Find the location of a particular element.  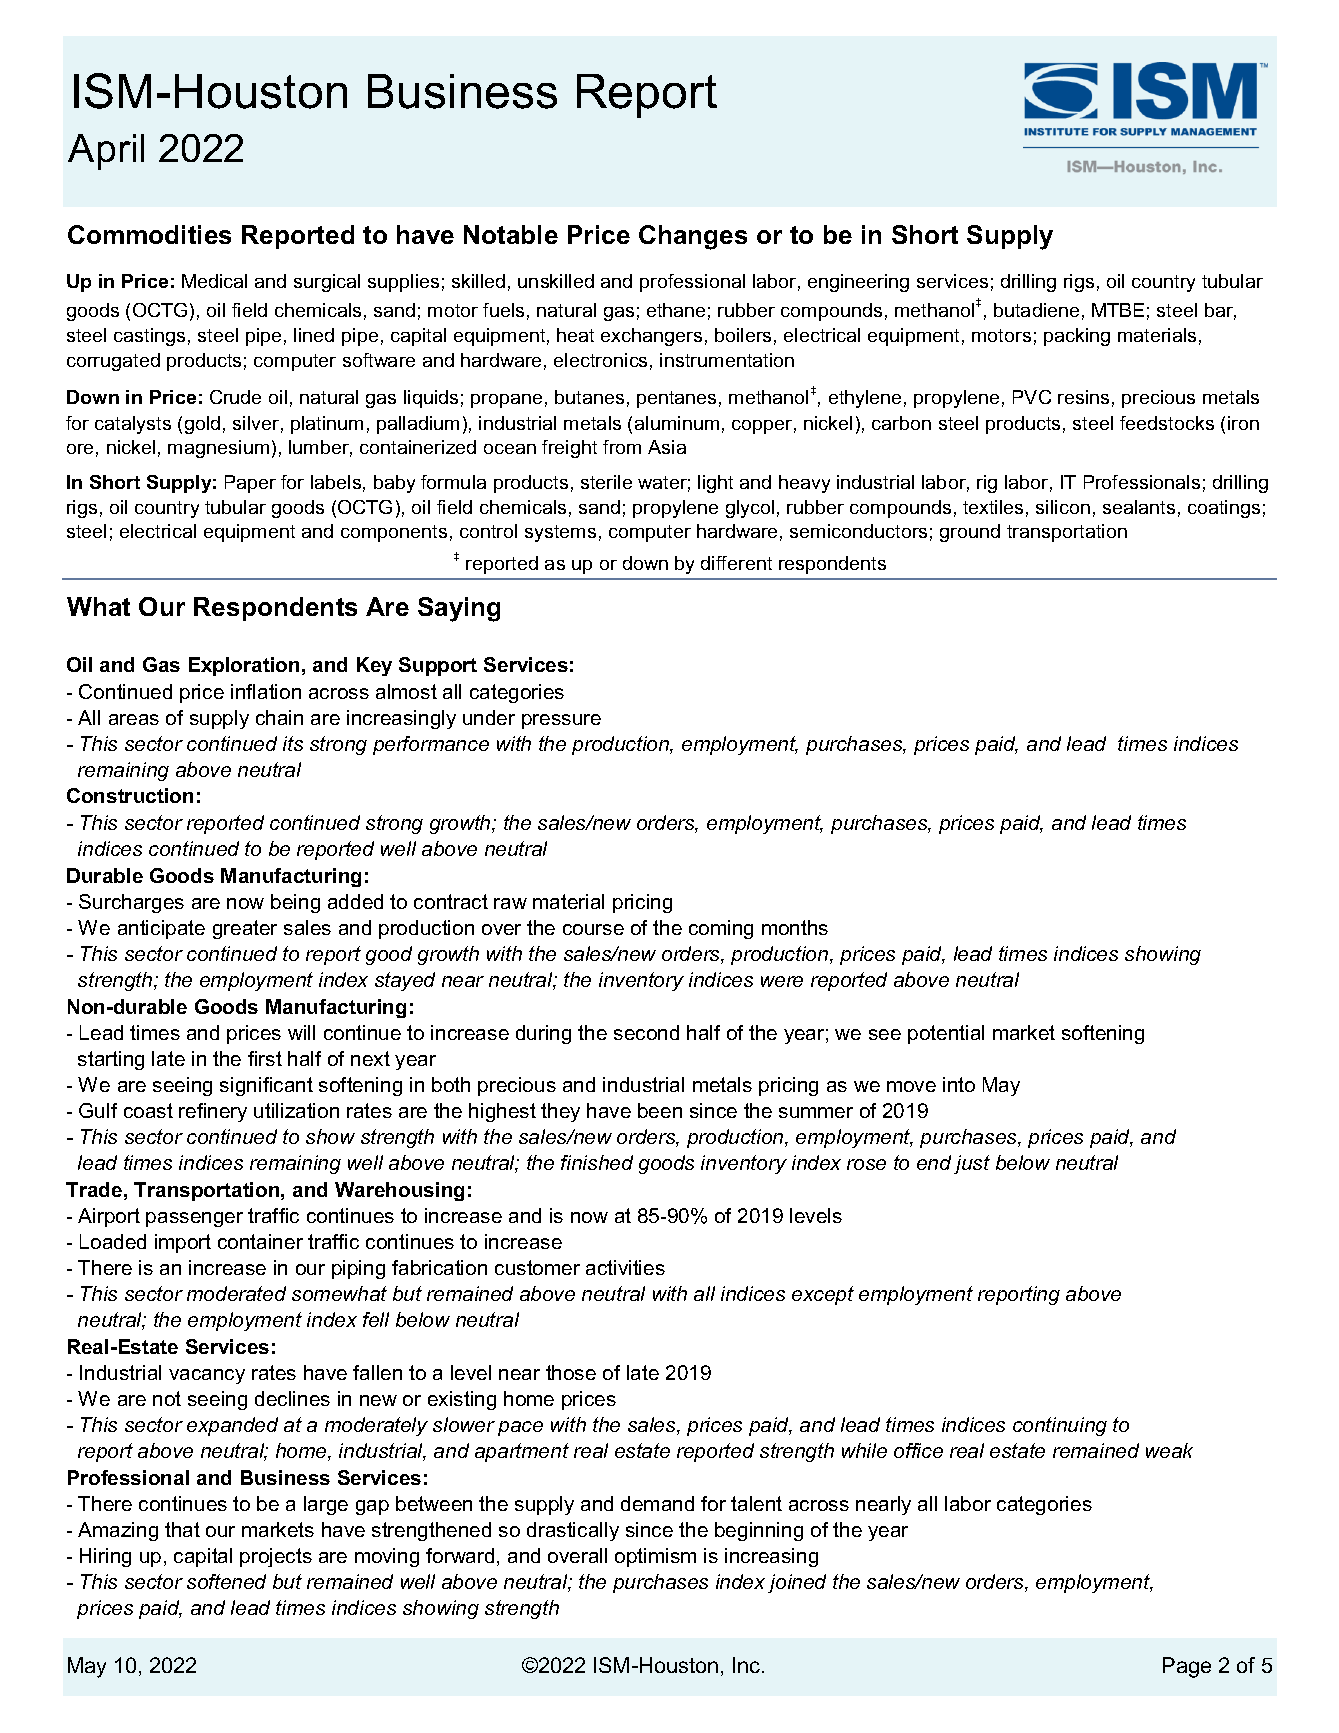

MTBE is located at coordinates (1118, 310).
